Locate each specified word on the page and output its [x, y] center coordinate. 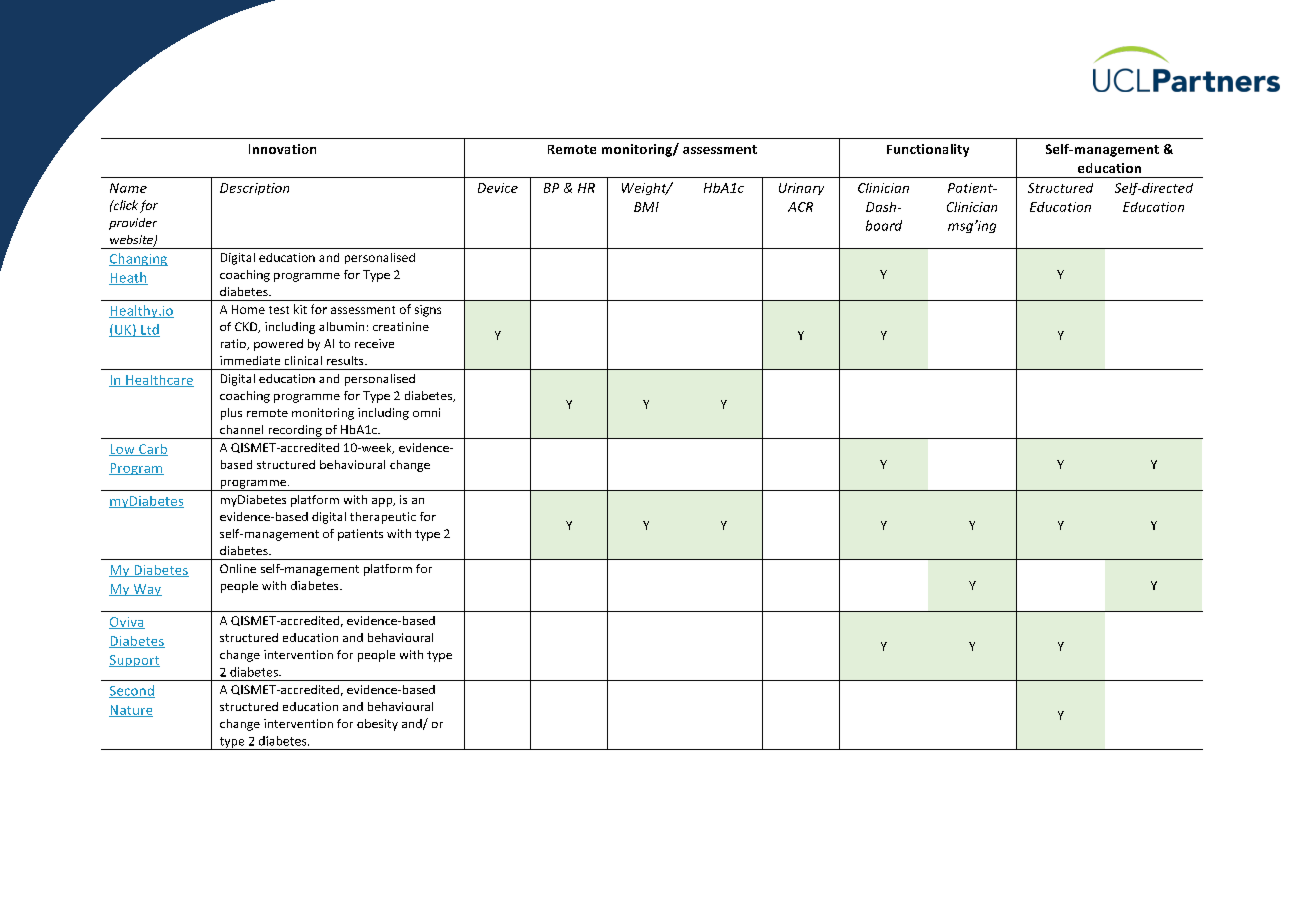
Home [248, 309]
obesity [377, 725]
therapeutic [383, 518]
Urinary [801, 189]
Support [134, 661]
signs [428, 311]
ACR [800, 207]
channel [241, 429]
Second [132, 691]
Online [238, 568]
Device [498, 188]
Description [254, 189]
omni [426, 412]
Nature [131, 711]
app [383, 502]
